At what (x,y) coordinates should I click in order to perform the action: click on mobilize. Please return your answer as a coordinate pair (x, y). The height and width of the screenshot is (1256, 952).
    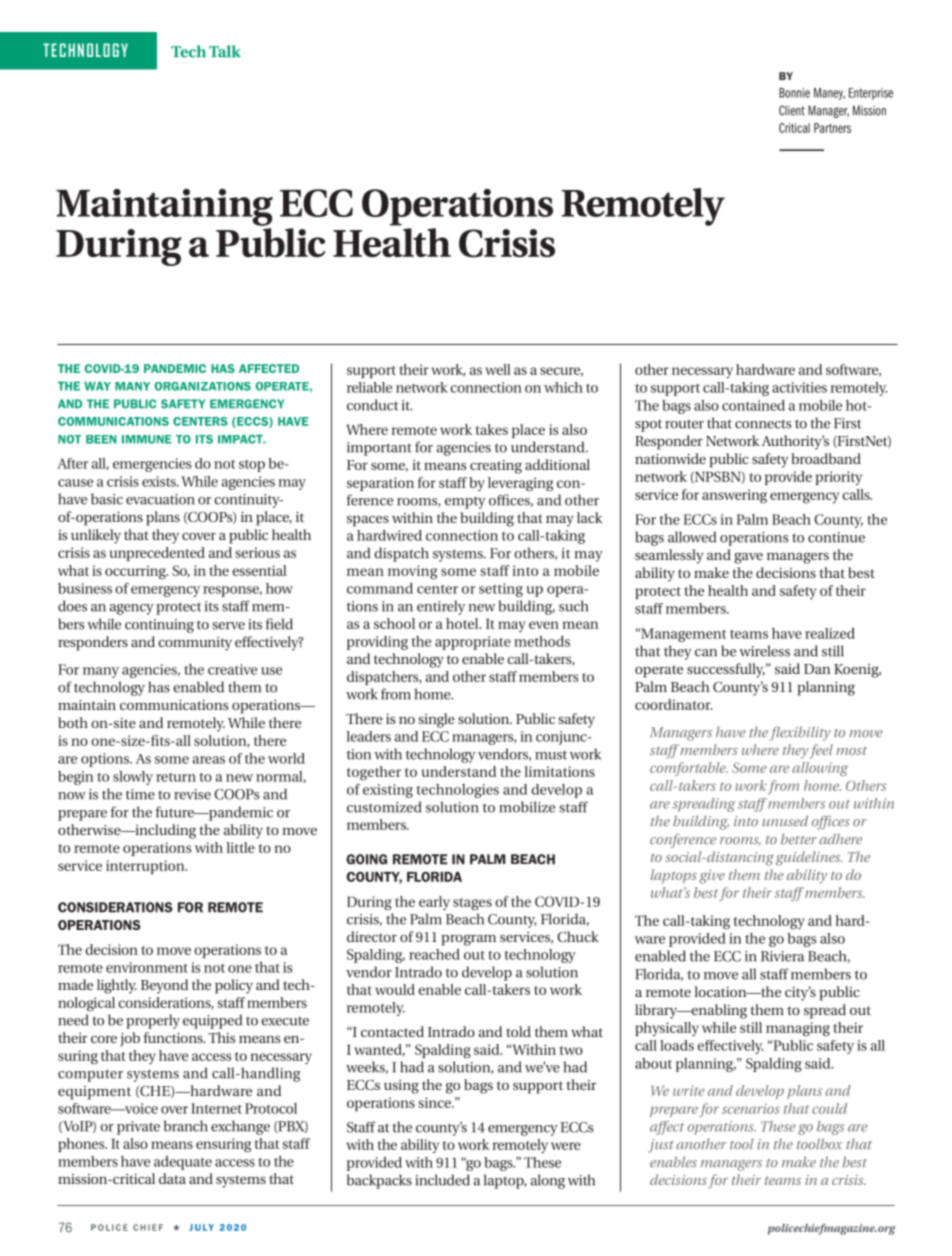
    Looking at the image, I should click on (527, 807).
